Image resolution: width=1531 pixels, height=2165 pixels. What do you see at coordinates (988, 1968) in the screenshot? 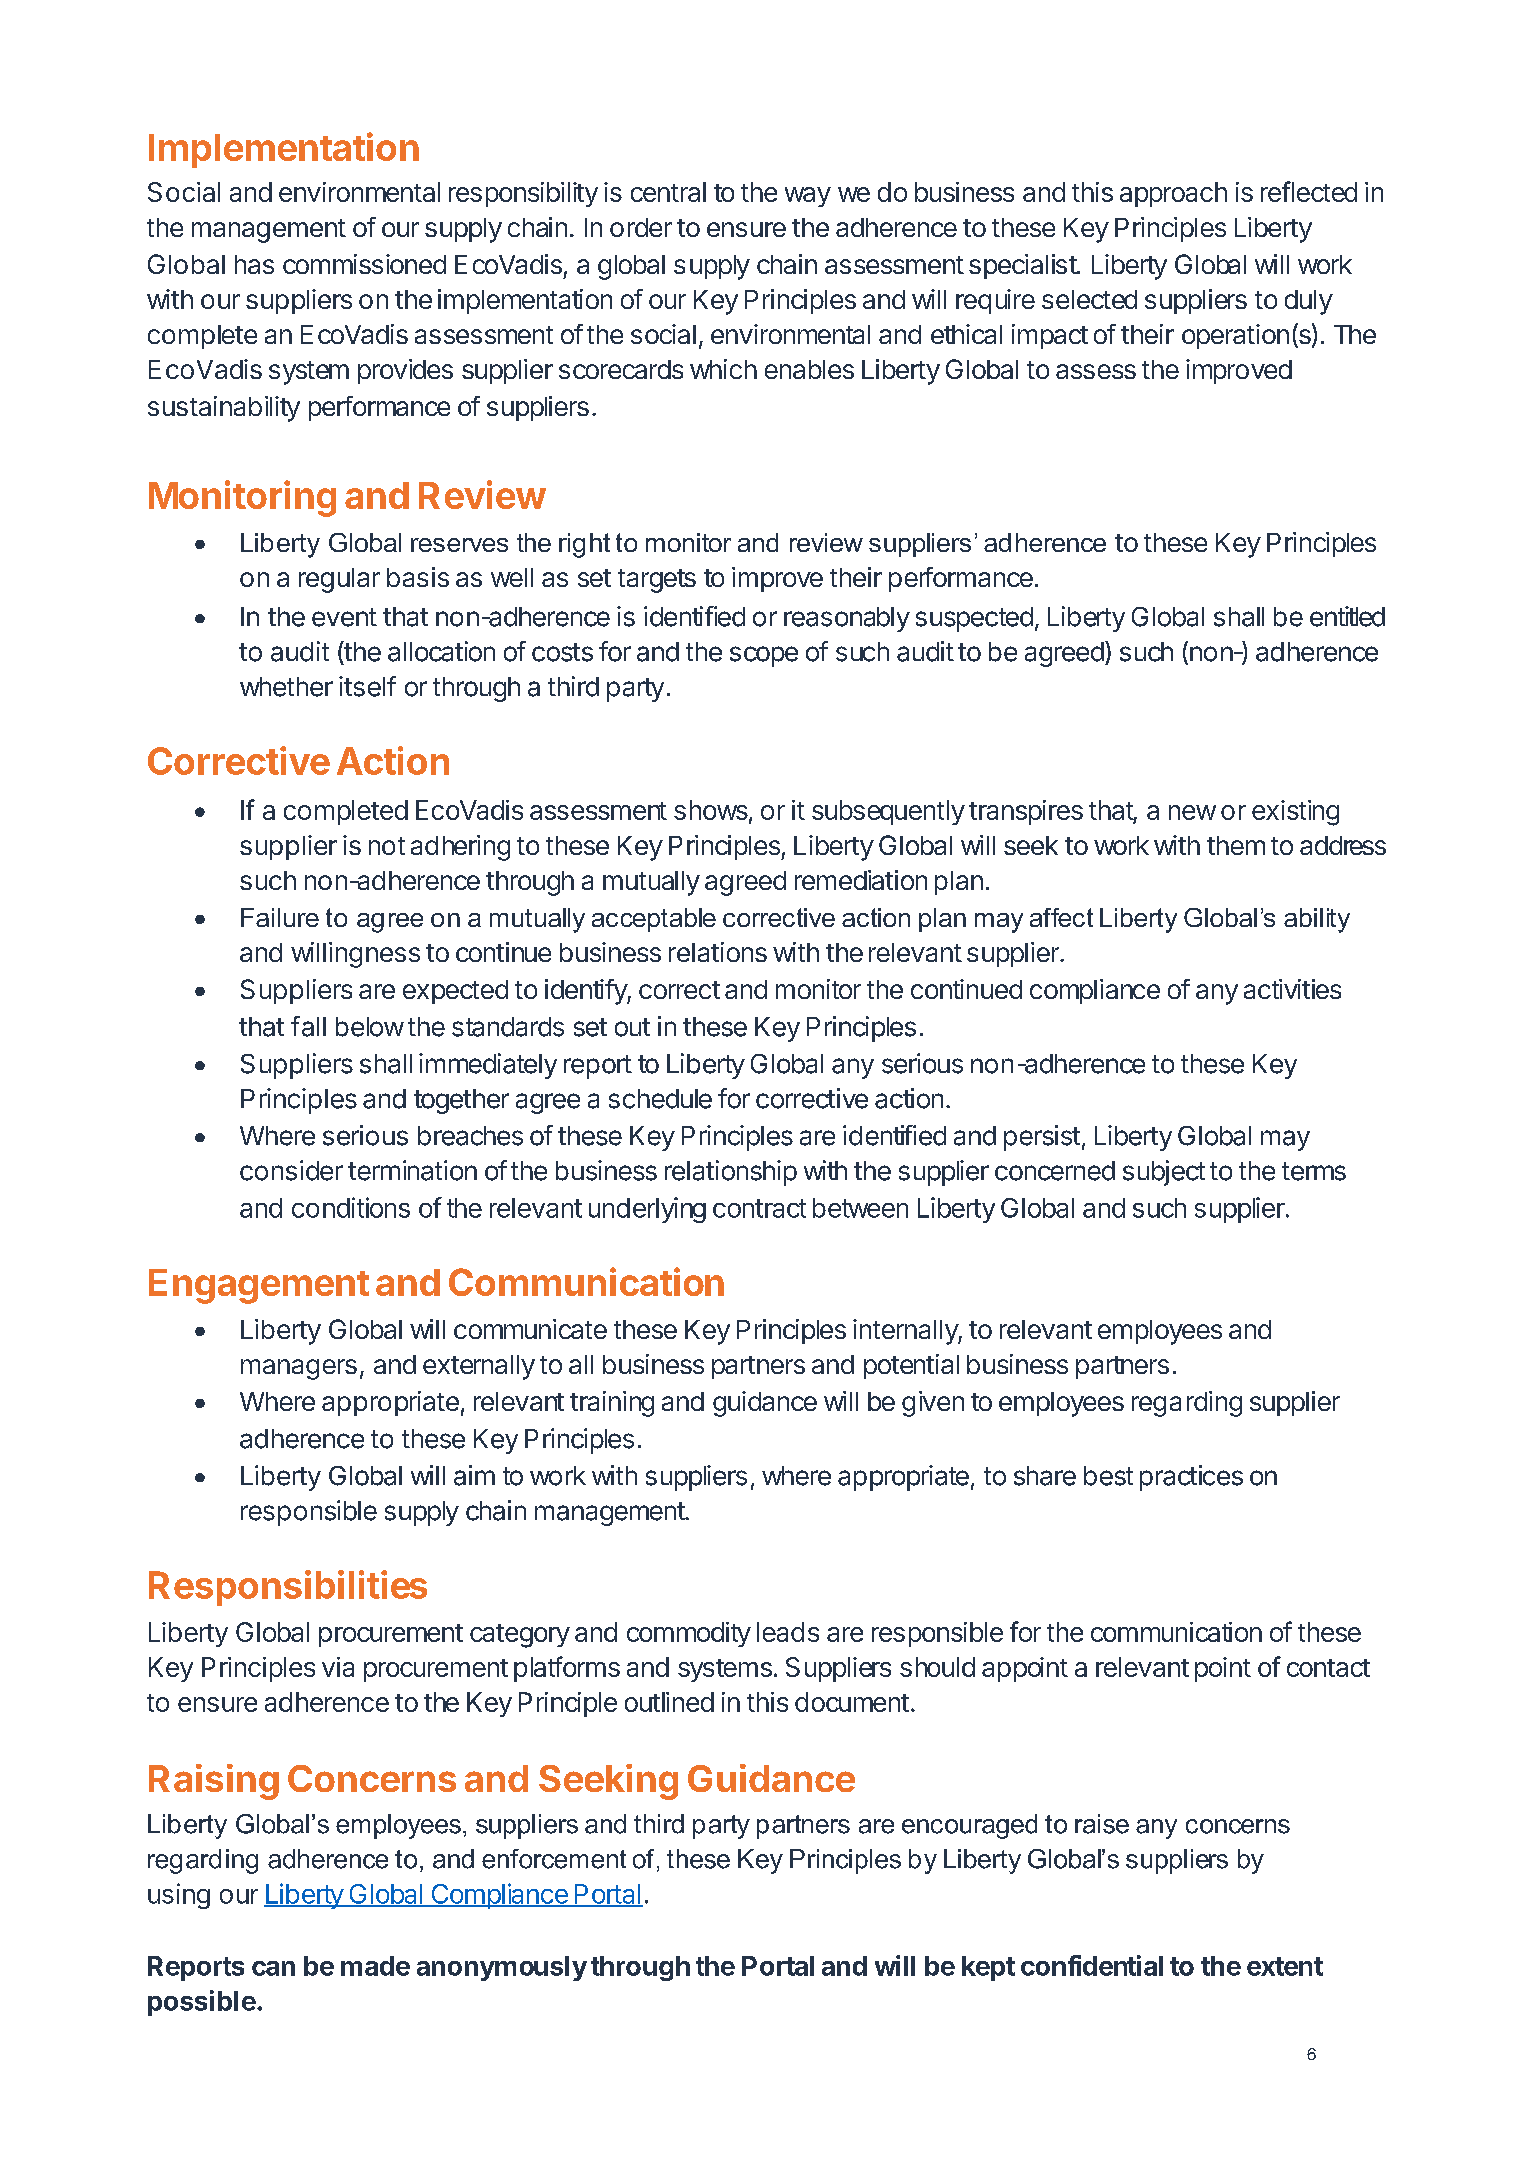
I see `kept` at bounding box center [988, 1968].
